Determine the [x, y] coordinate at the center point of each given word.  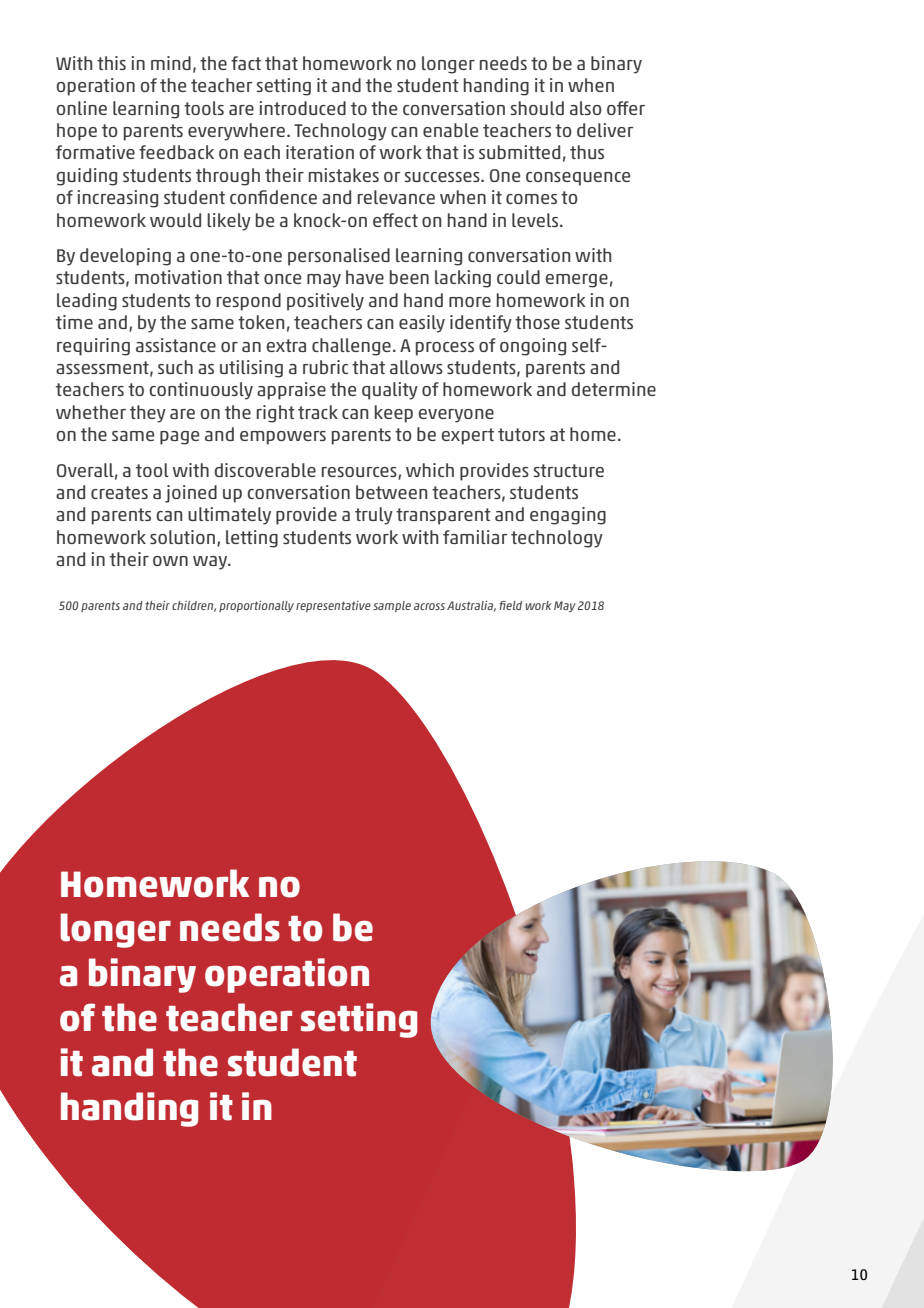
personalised [339, 257]
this [111, 63]
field [510, 605]
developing [125, 257]
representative [333, 606]
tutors [521, 434]
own [170, 561]
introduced [303, 108]
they [148, 414]
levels [536, 220]
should [537, 108]
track [318, 412]
